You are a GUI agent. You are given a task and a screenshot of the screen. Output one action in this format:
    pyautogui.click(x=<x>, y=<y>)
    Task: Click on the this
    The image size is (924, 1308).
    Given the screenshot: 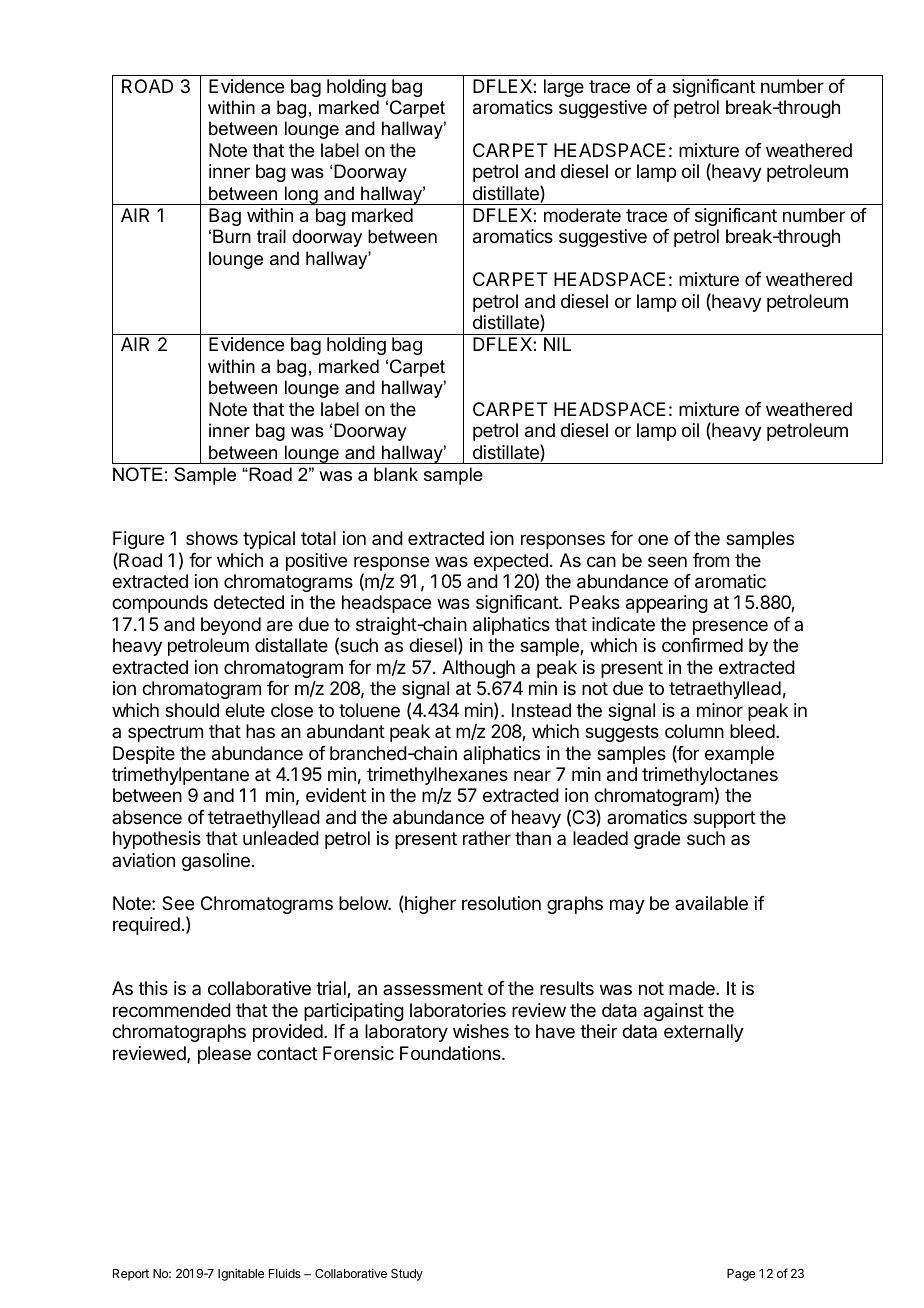 What is the action you would take?
    pyautogui.click(x=153, y=988)
